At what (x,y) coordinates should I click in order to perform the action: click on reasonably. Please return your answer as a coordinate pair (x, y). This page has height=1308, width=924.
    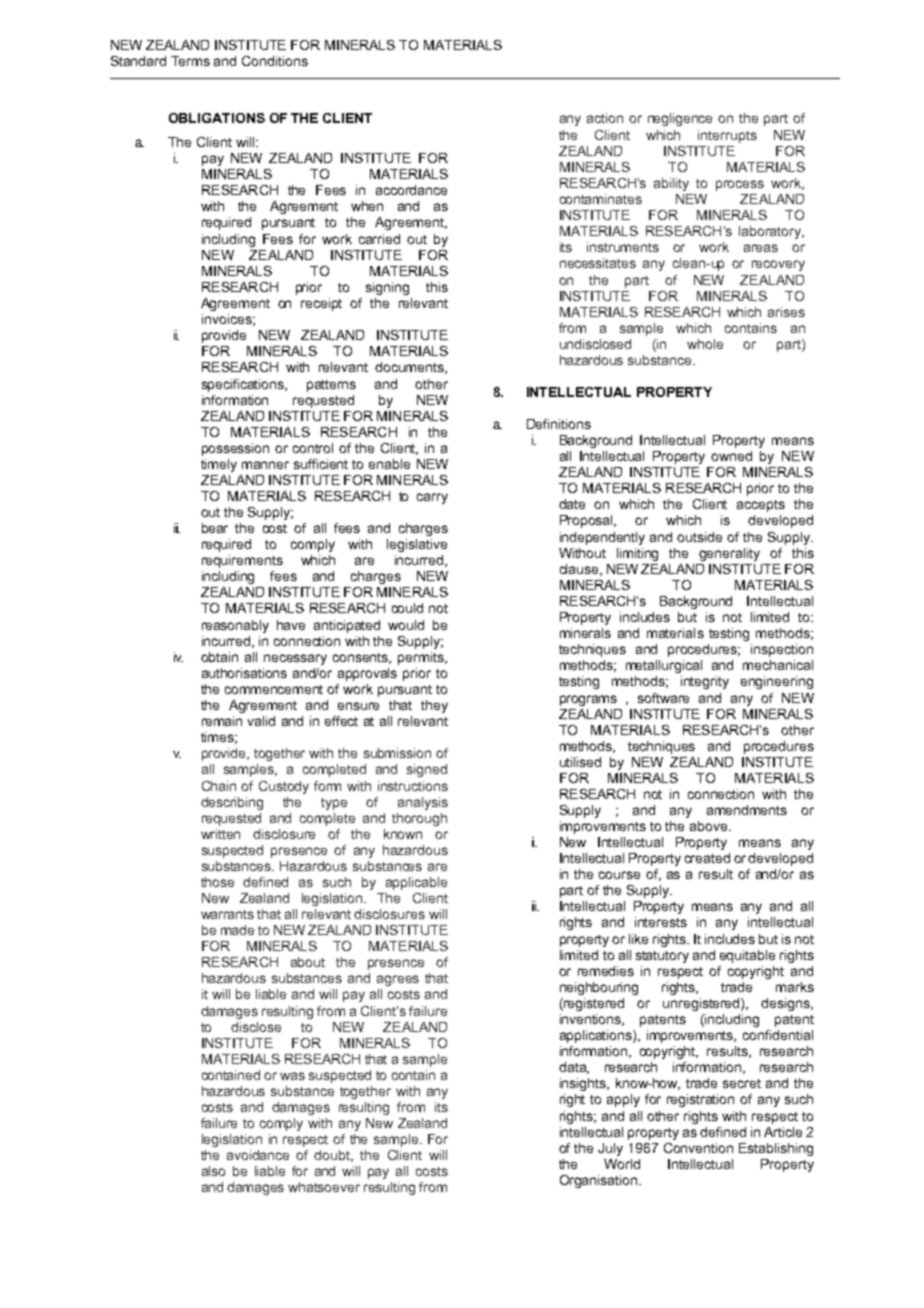
    Looking at the image, I should click on (235, 626).
